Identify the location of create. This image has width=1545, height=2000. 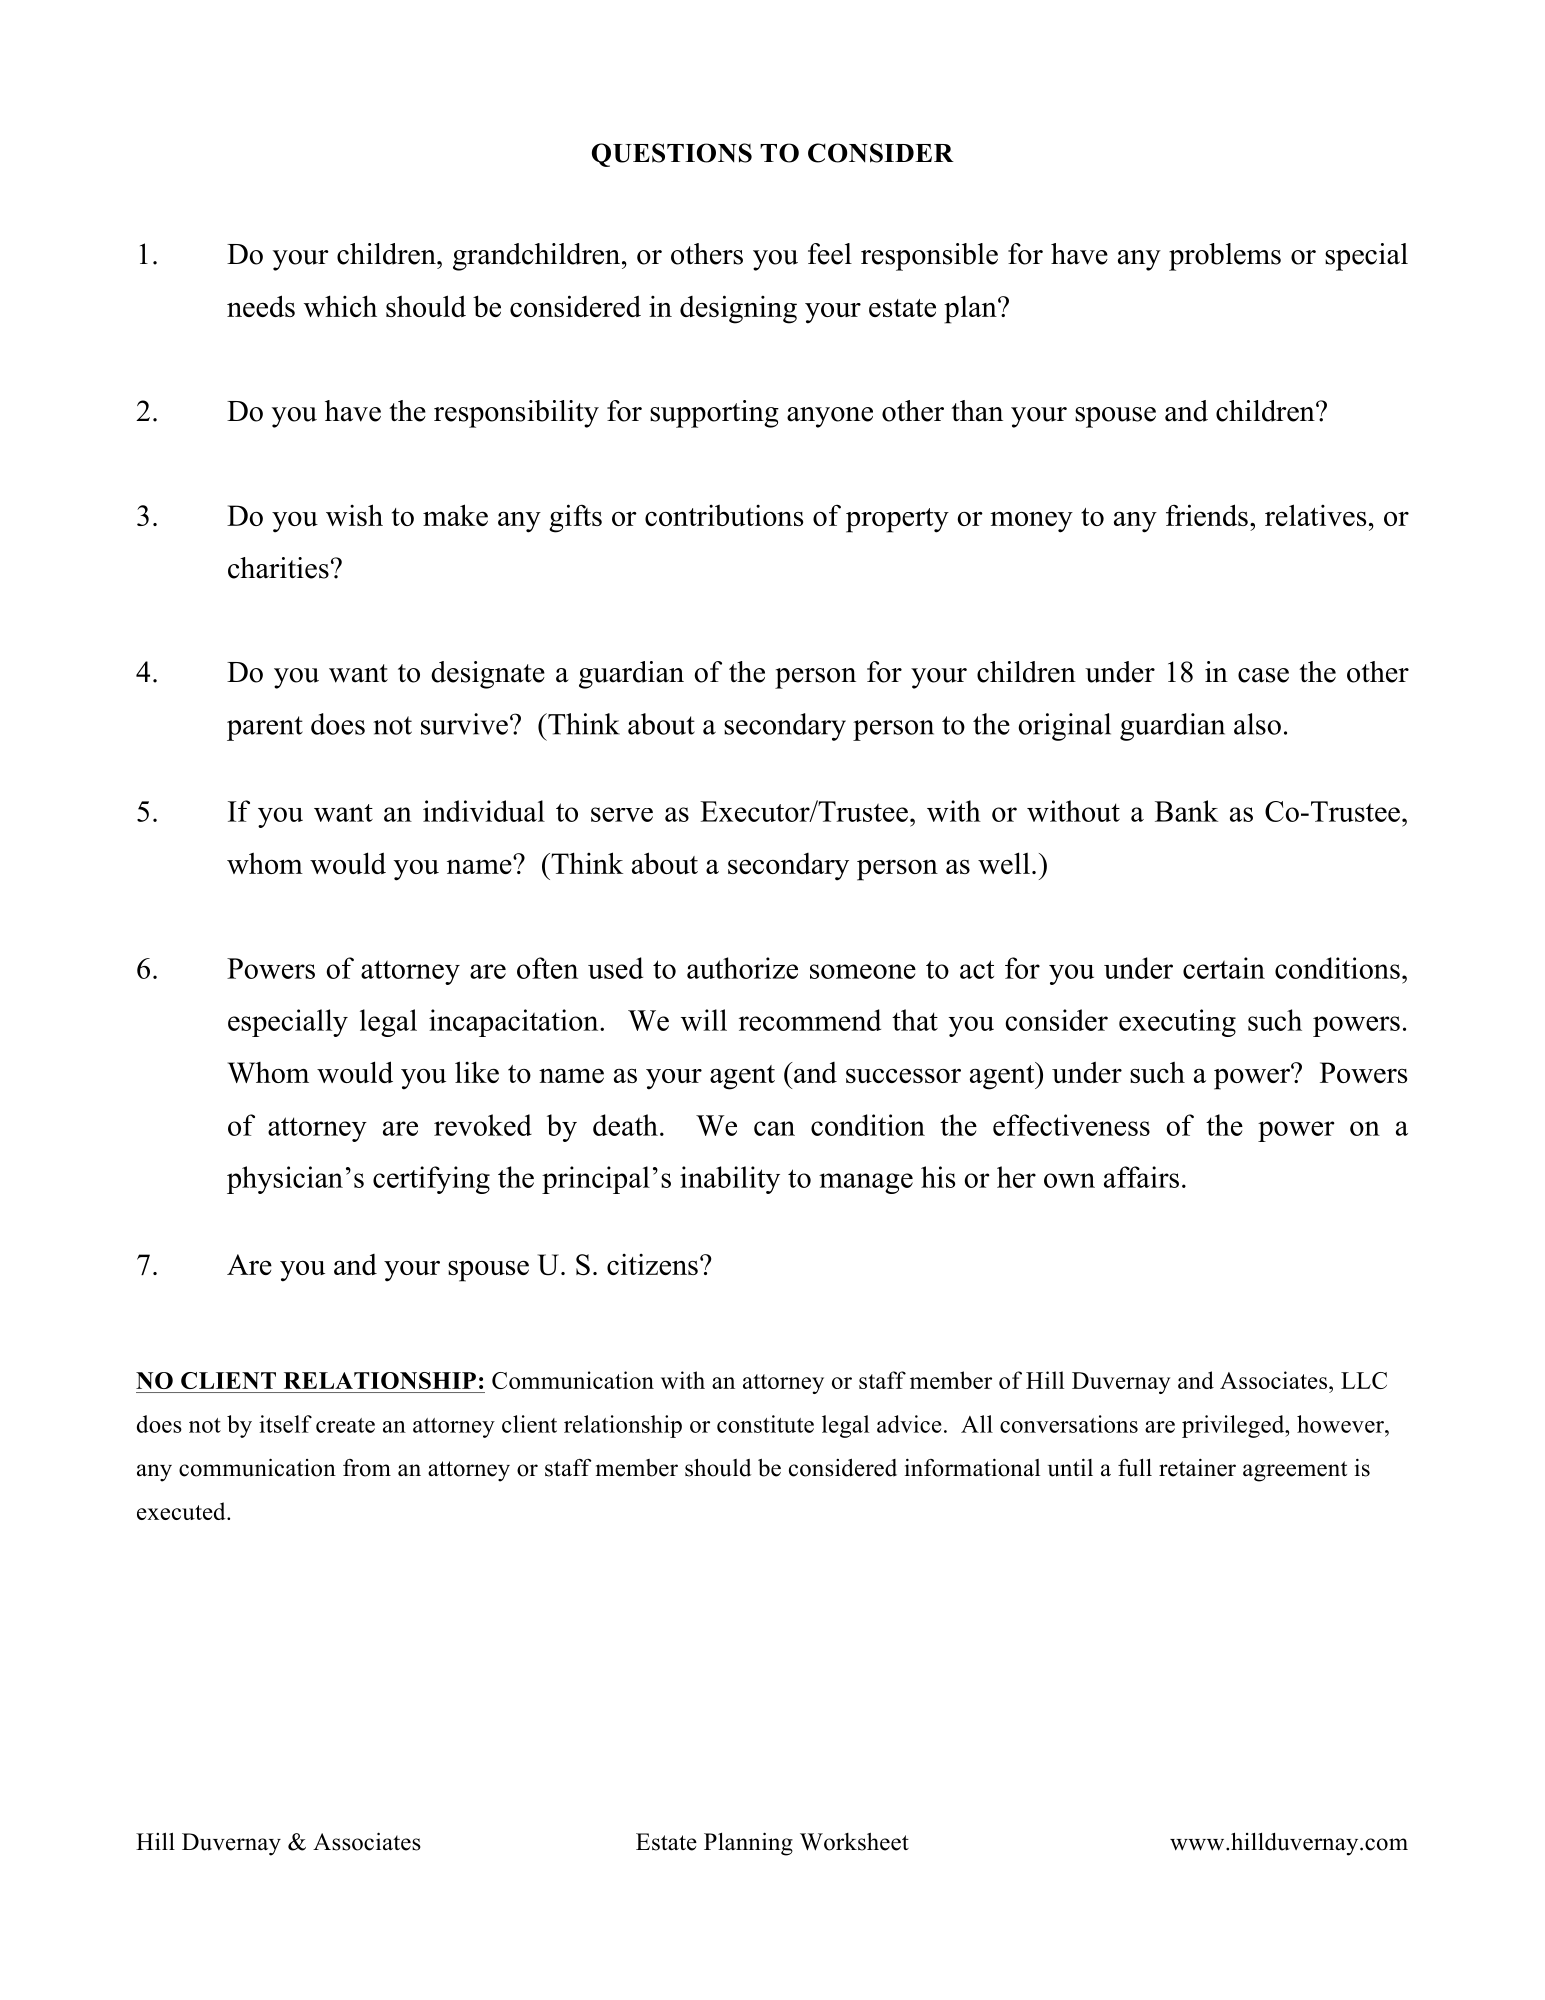
(345, 1425).
